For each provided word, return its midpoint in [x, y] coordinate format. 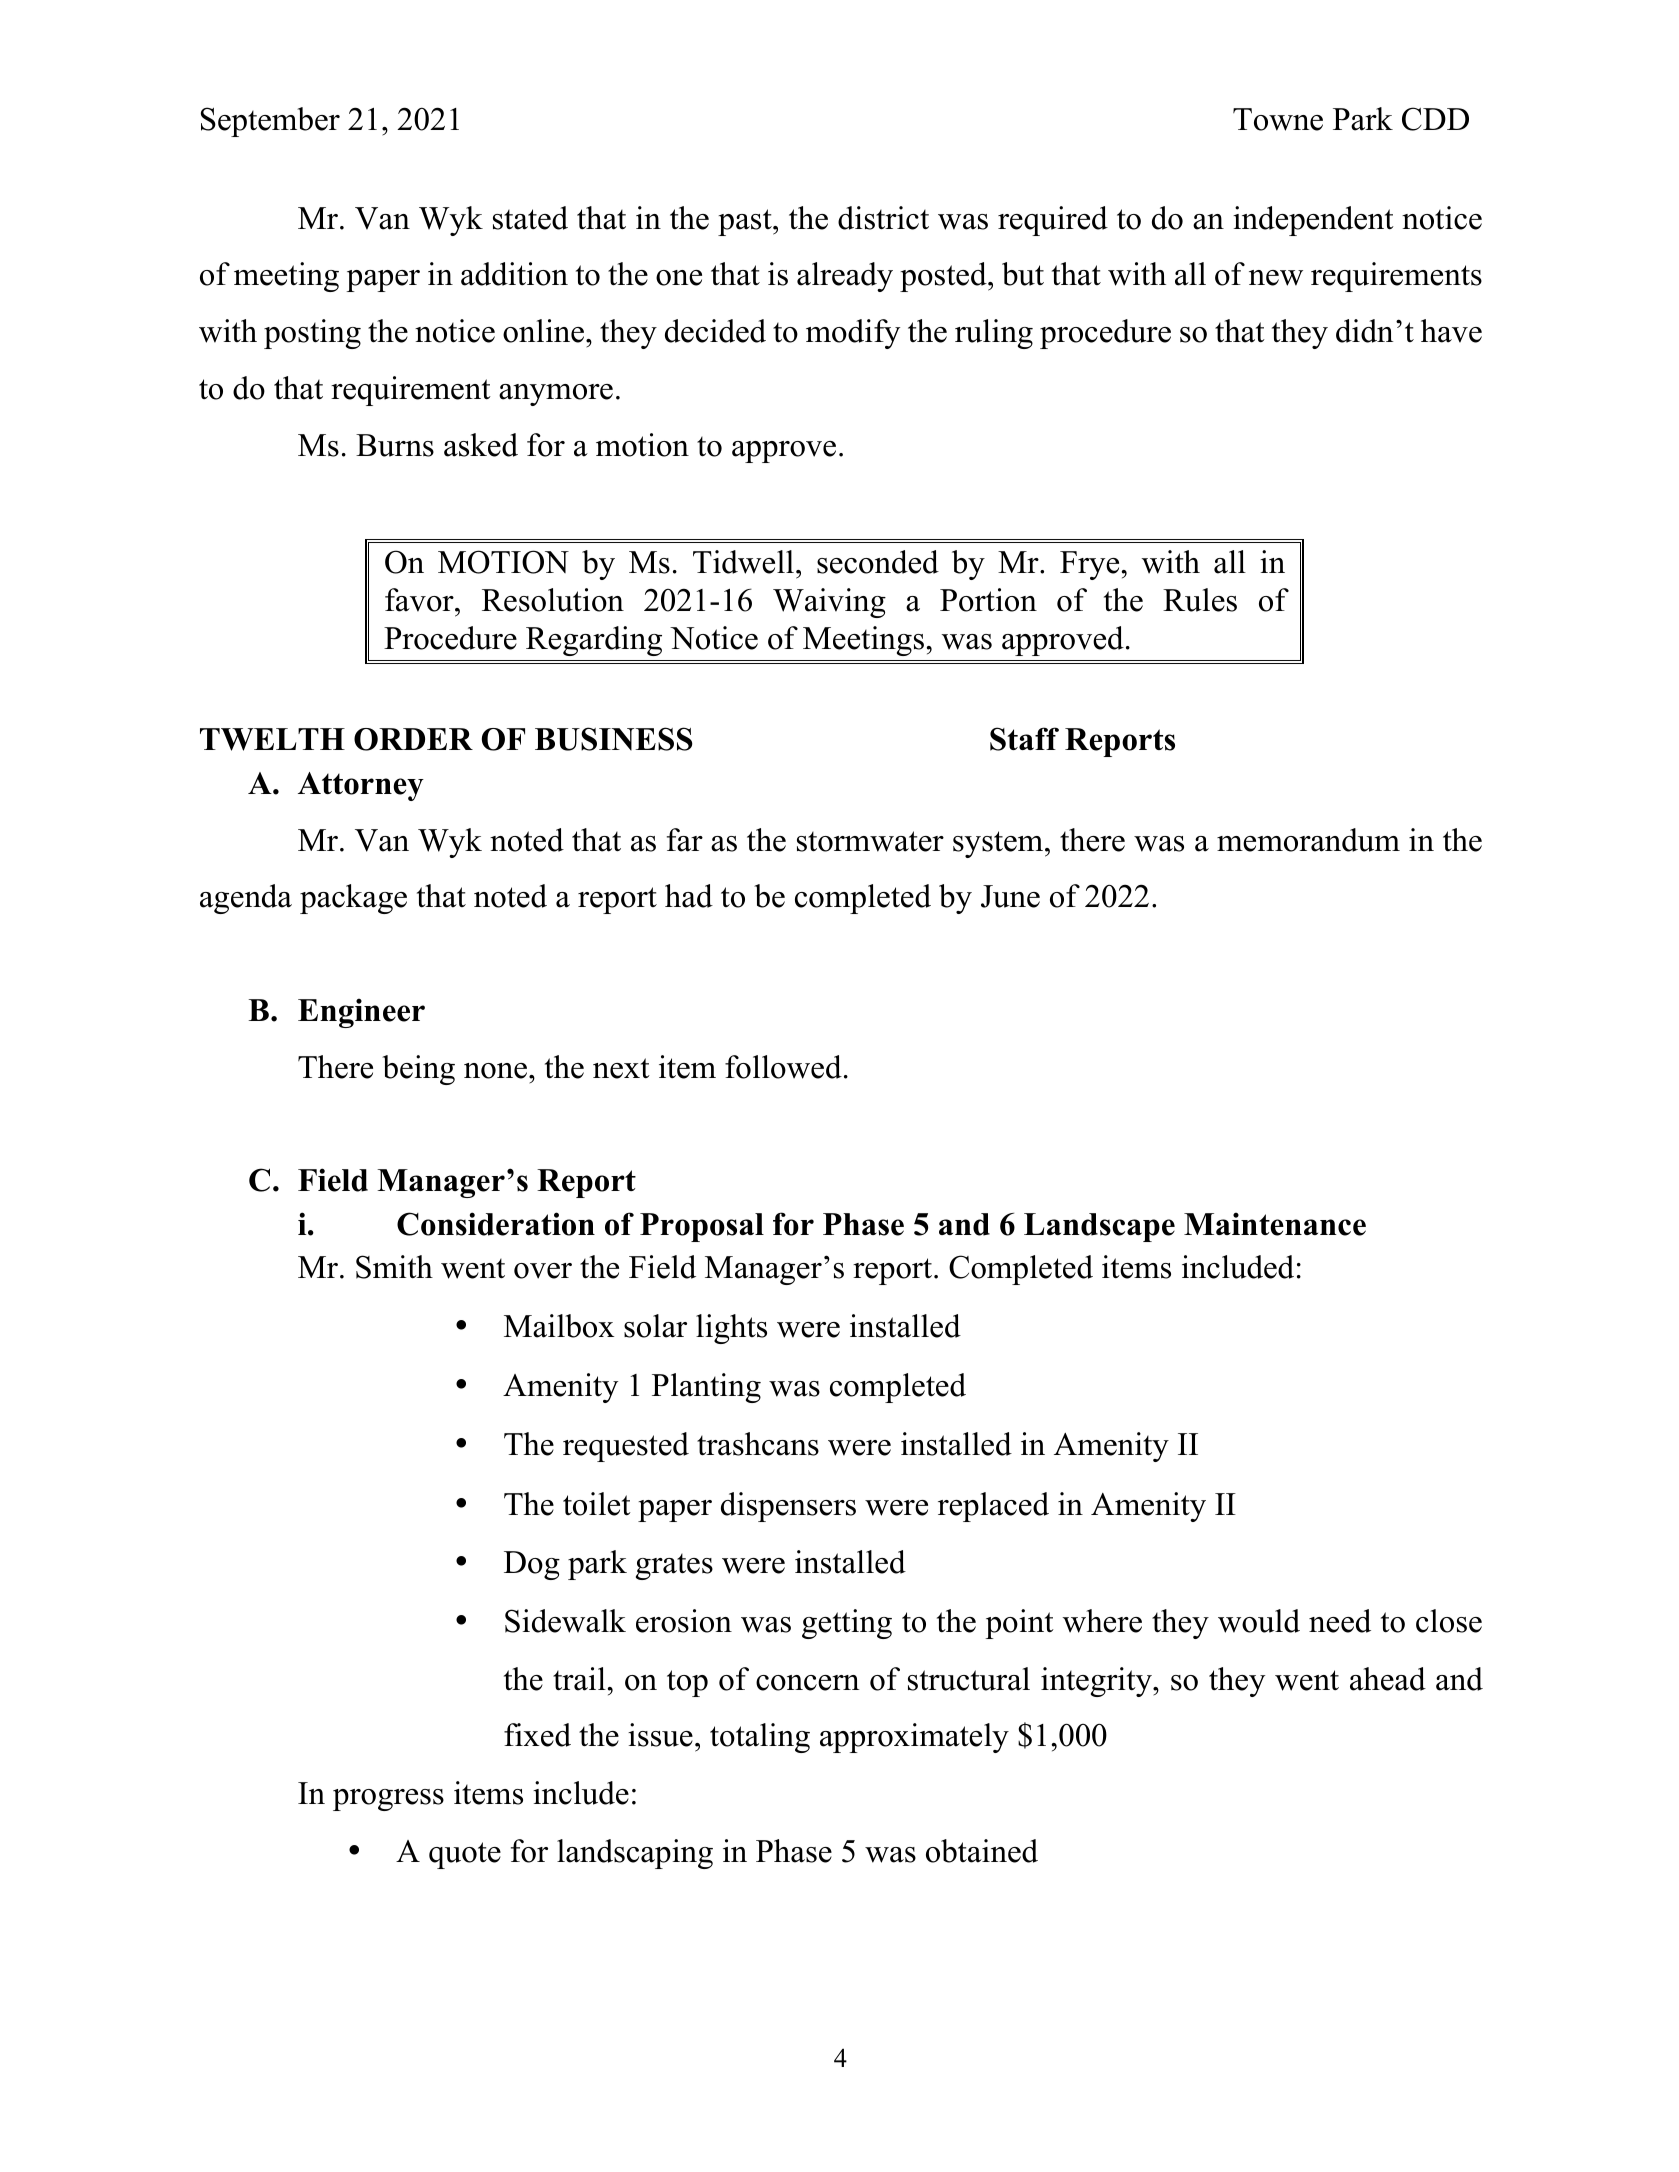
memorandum [1308, 840]
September [270, 122]
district [883, 218]
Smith [394, 1267]
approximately [914, 1738]
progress [388, 1800]
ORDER [413, 739]
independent [1313, 221]
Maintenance [1275, 1224]
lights [731, 1329]
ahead [1388, 1679]
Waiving [829, 603]
